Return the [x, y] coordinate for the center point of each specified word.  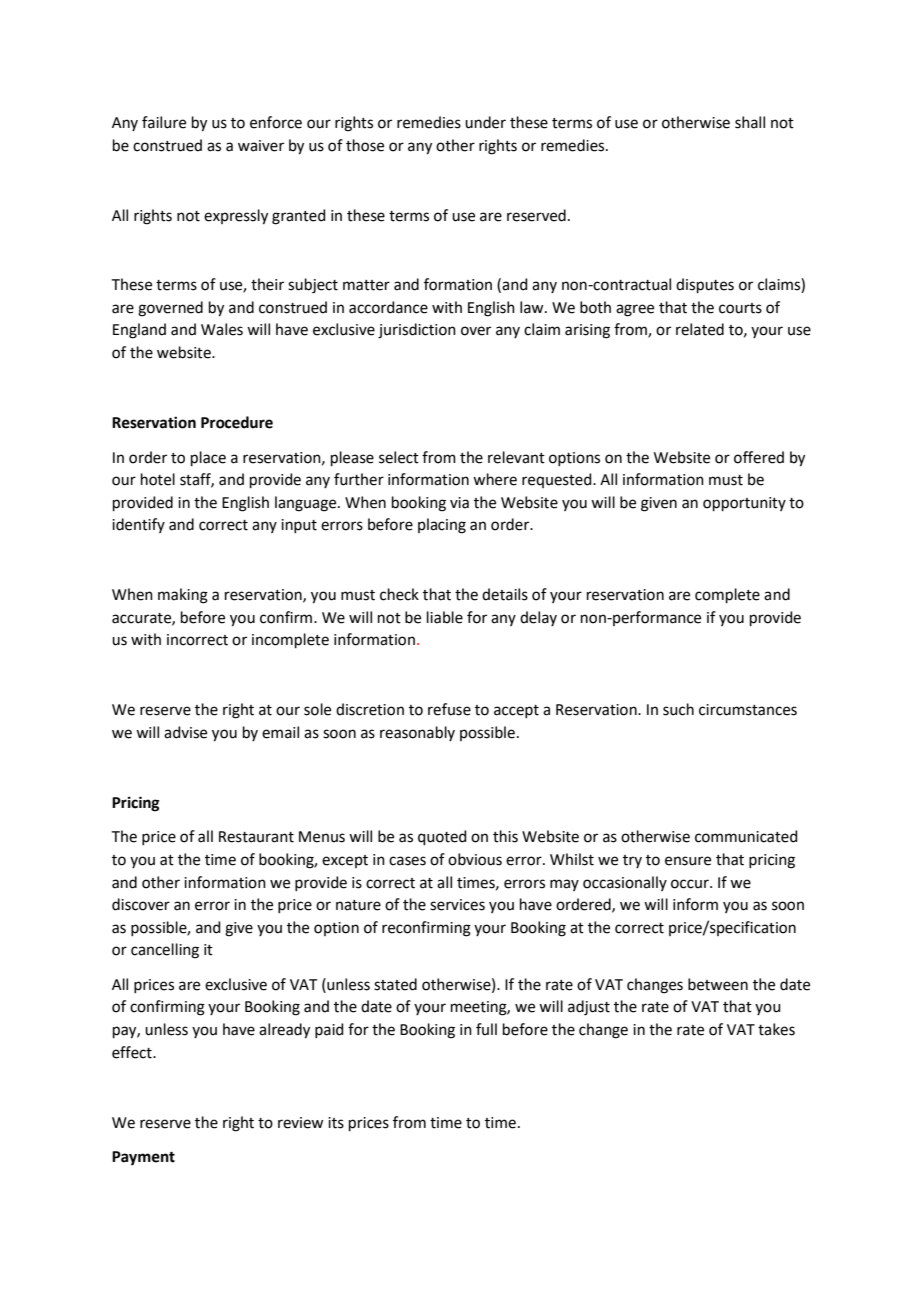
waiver [261, 146]
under [485, 122]
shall [750, 122]
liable [445, 617]
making [183, 596]
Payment [143, 1158]
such [678, 709]
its [336, 1123]
